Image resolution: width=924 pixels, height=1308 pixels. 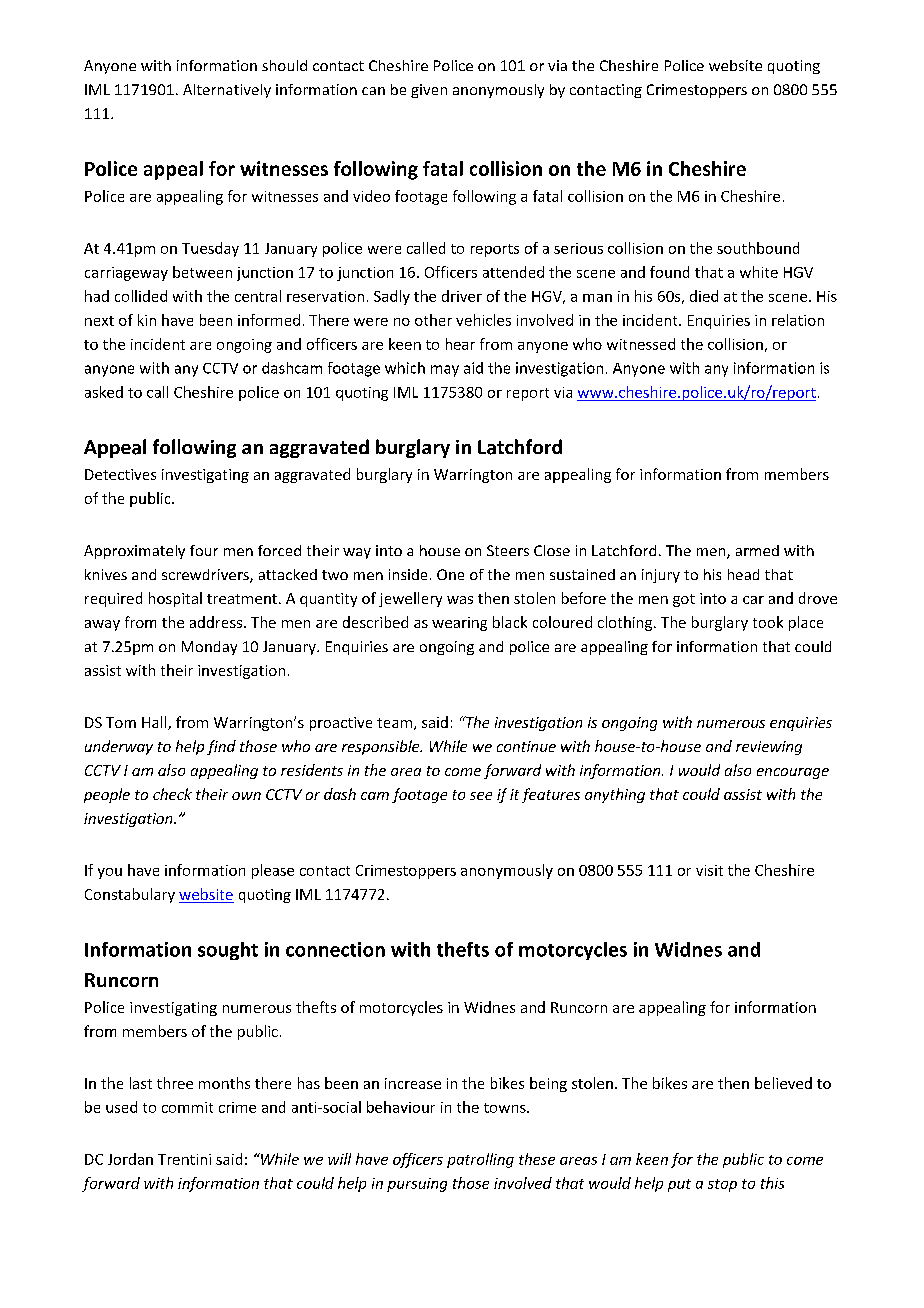 What do you see at coordinates (798, 320) in the screenshot?
I see `relation` at bounding box center [798, 320].
